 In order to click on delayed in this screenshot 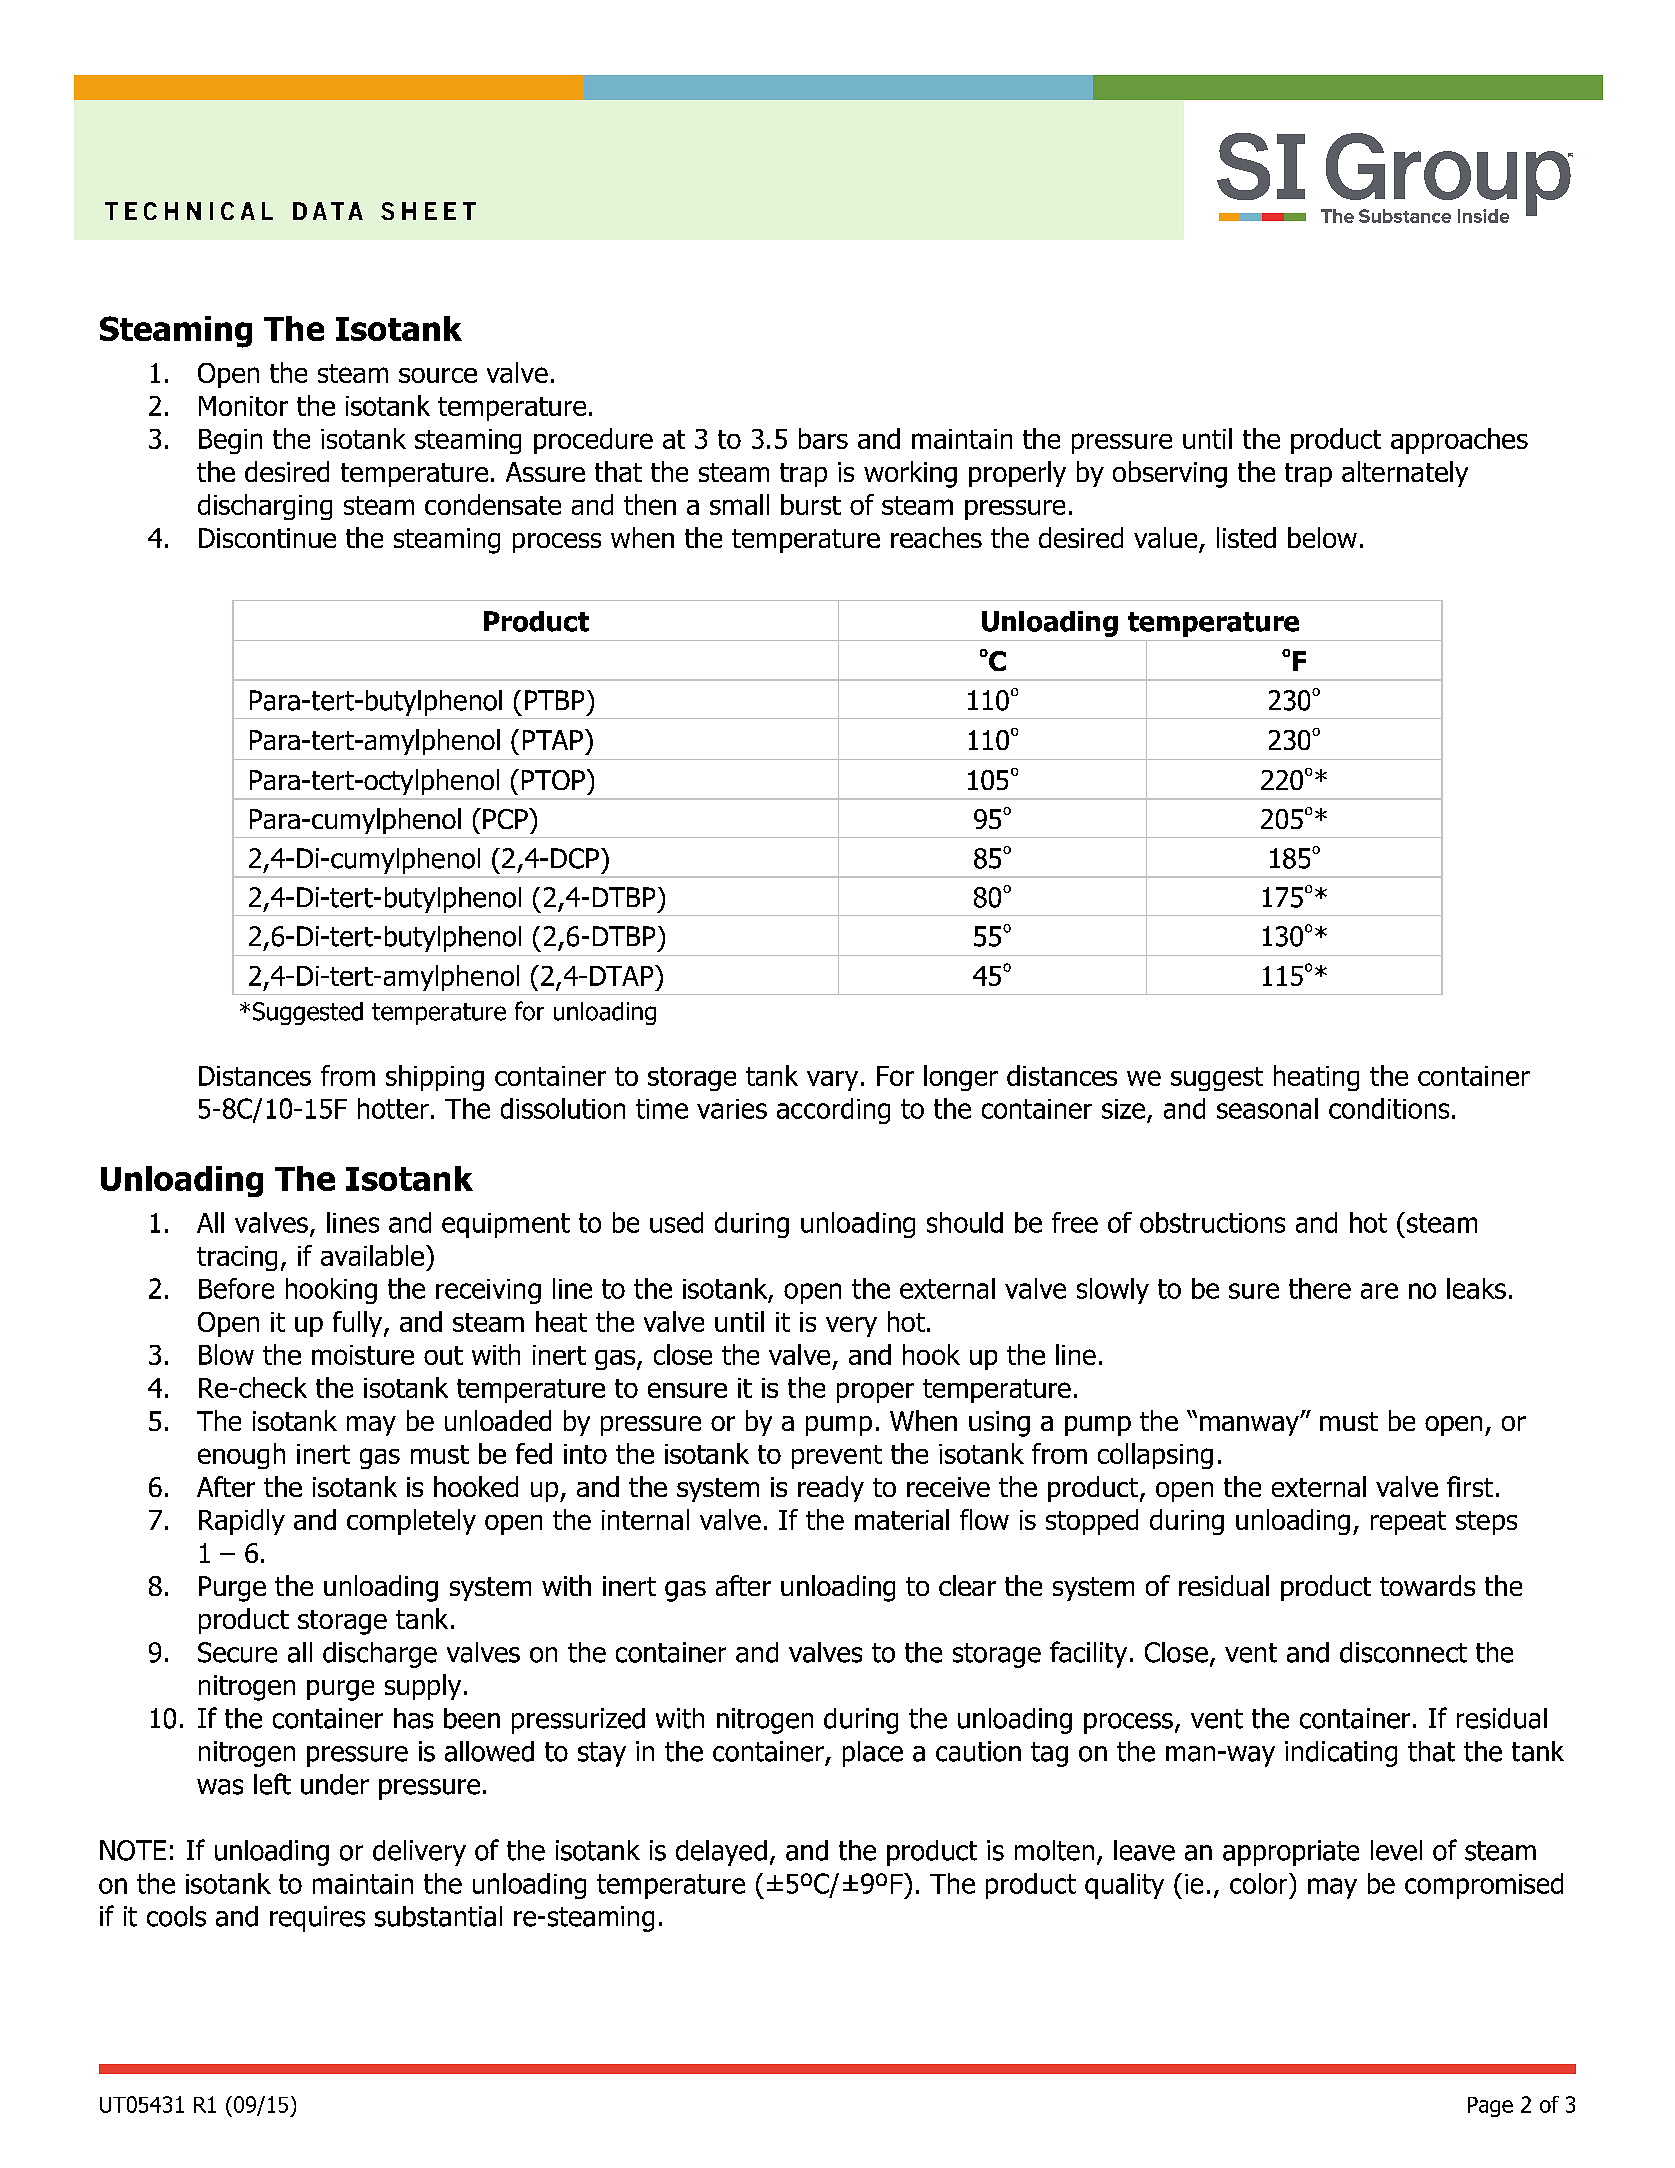, I will do `click(721, 1853)`.
